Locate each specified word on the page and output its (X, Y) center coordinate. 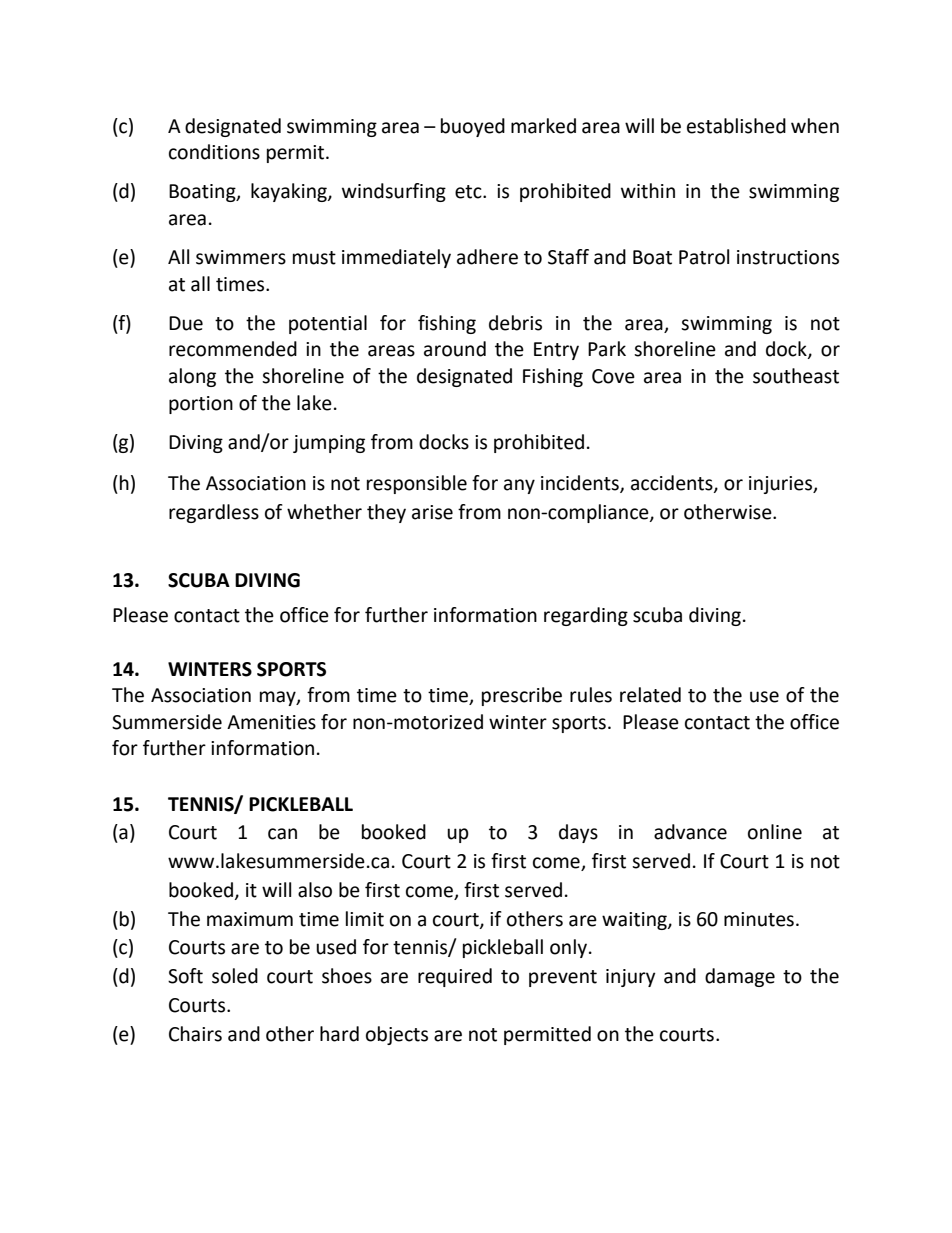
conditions (214, 152)
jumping (329, 444)
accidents (673, 484)
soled (235, 976)
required (455, 977)
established (736, 126)
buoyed (473, 127)
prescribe (522, 696)
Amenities (271, 722)
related (650, 695)
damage (740, 977)
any (519, 486)
